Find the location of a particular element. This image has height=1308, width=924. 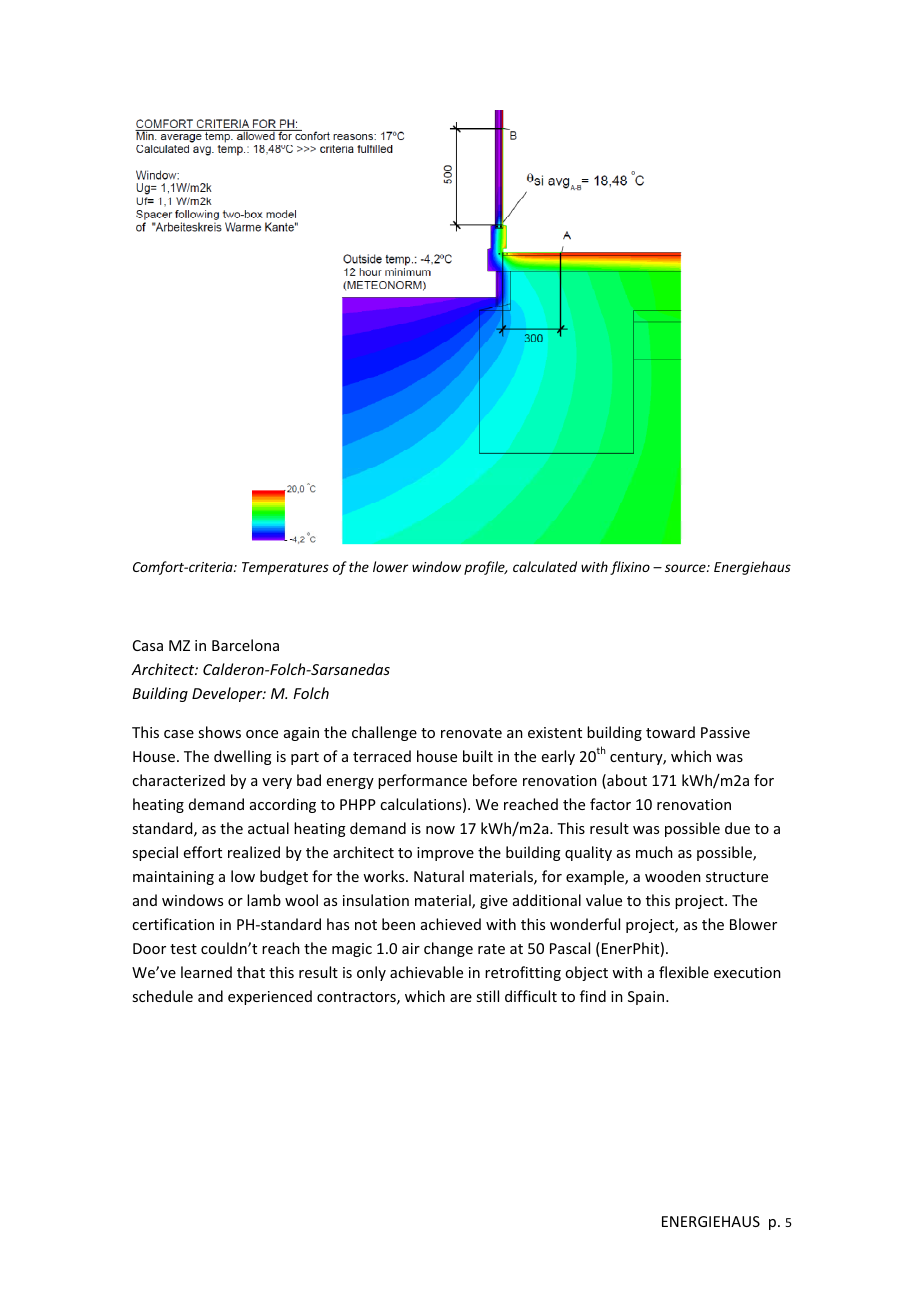

existent is located at coordinates (555, 732).
